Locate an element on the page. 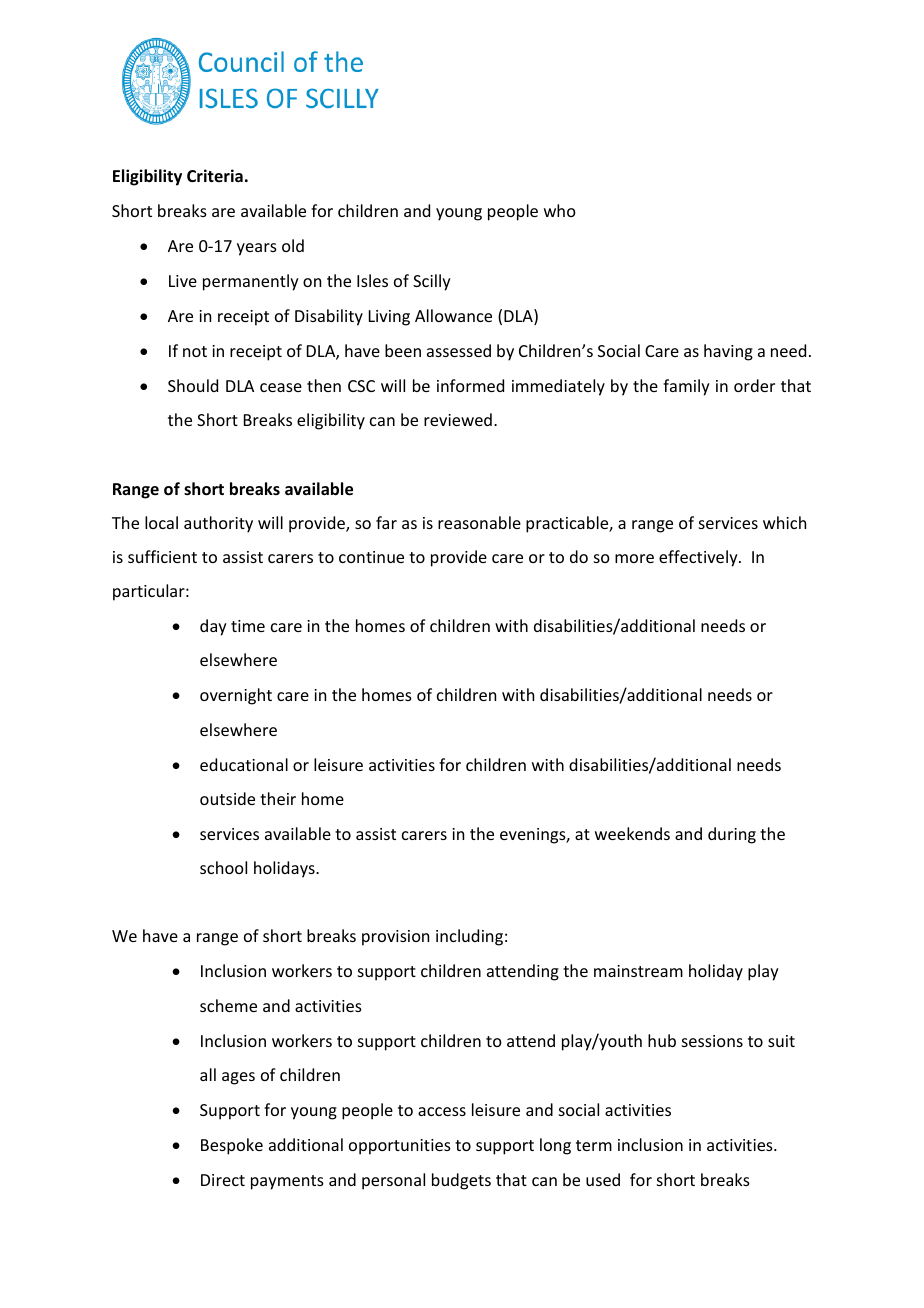  budgets is located at coordinates (461, 1181).
